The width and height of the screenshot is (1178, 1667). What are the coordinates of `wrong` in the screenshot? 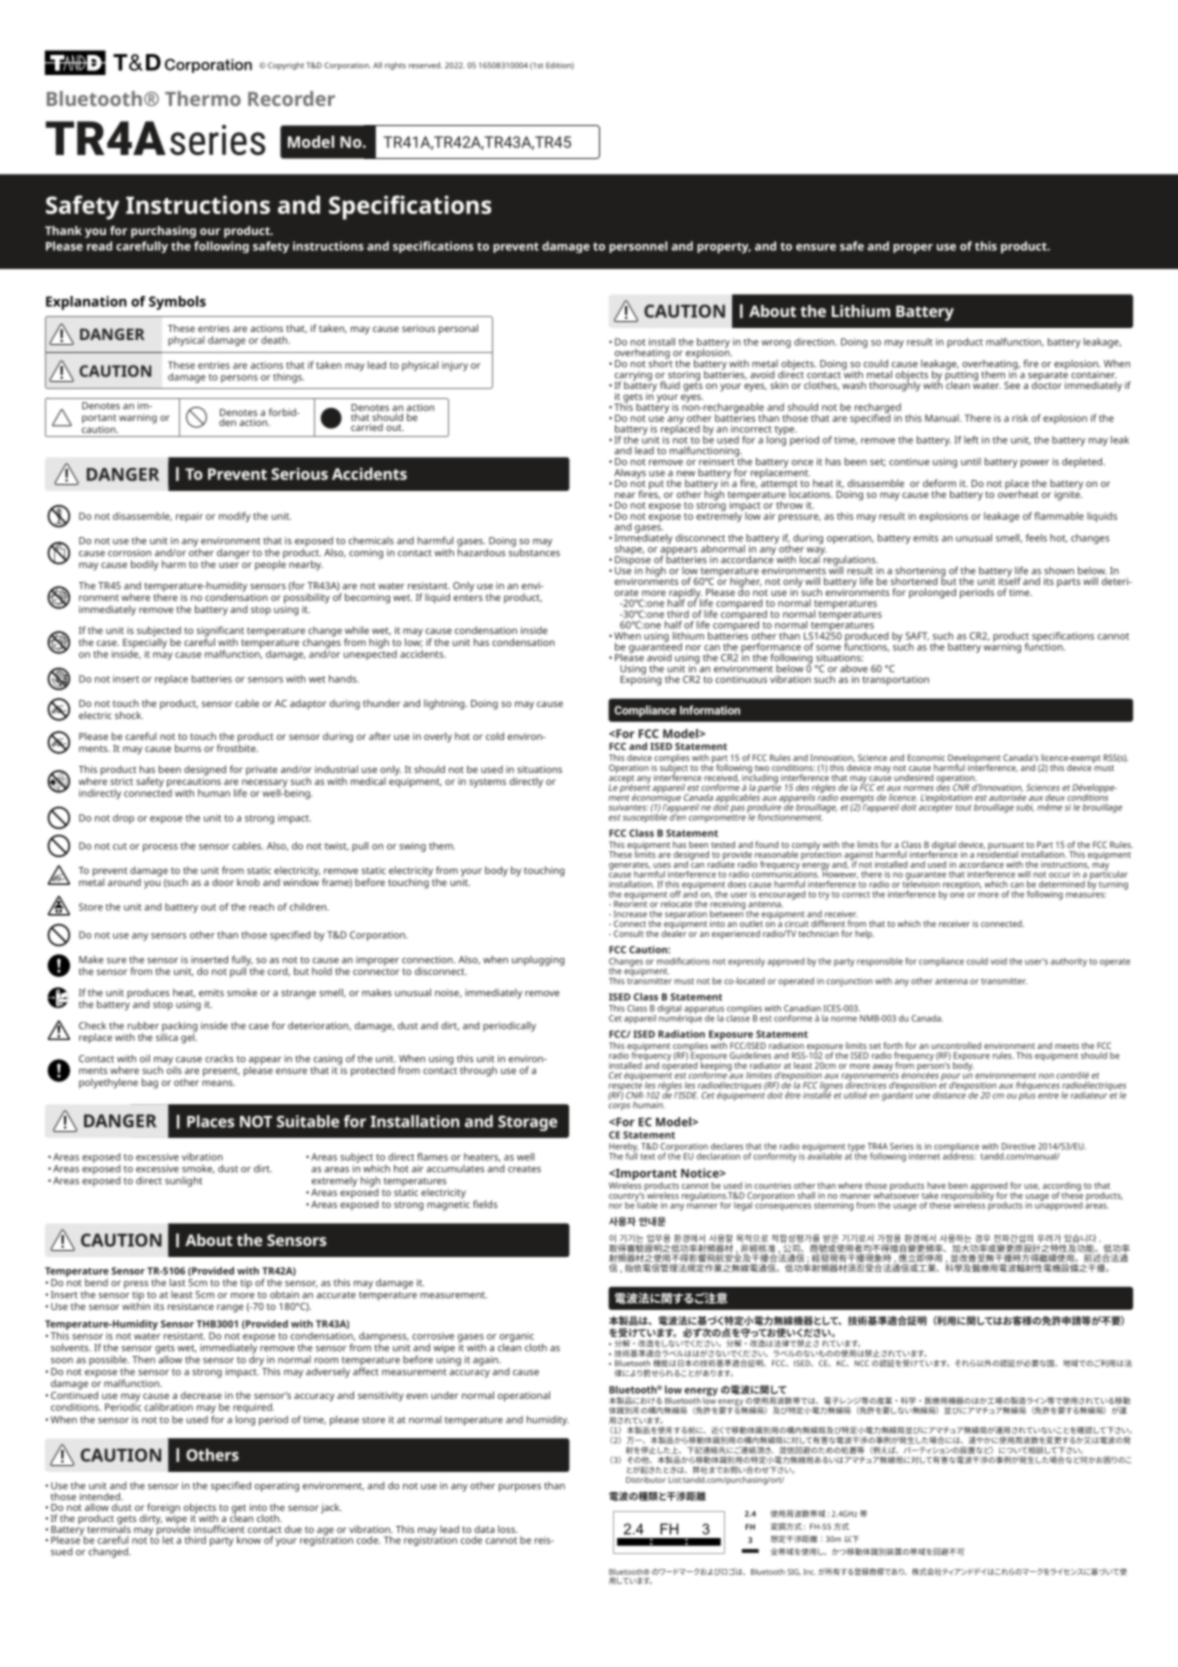 It's located at (776, 344).
